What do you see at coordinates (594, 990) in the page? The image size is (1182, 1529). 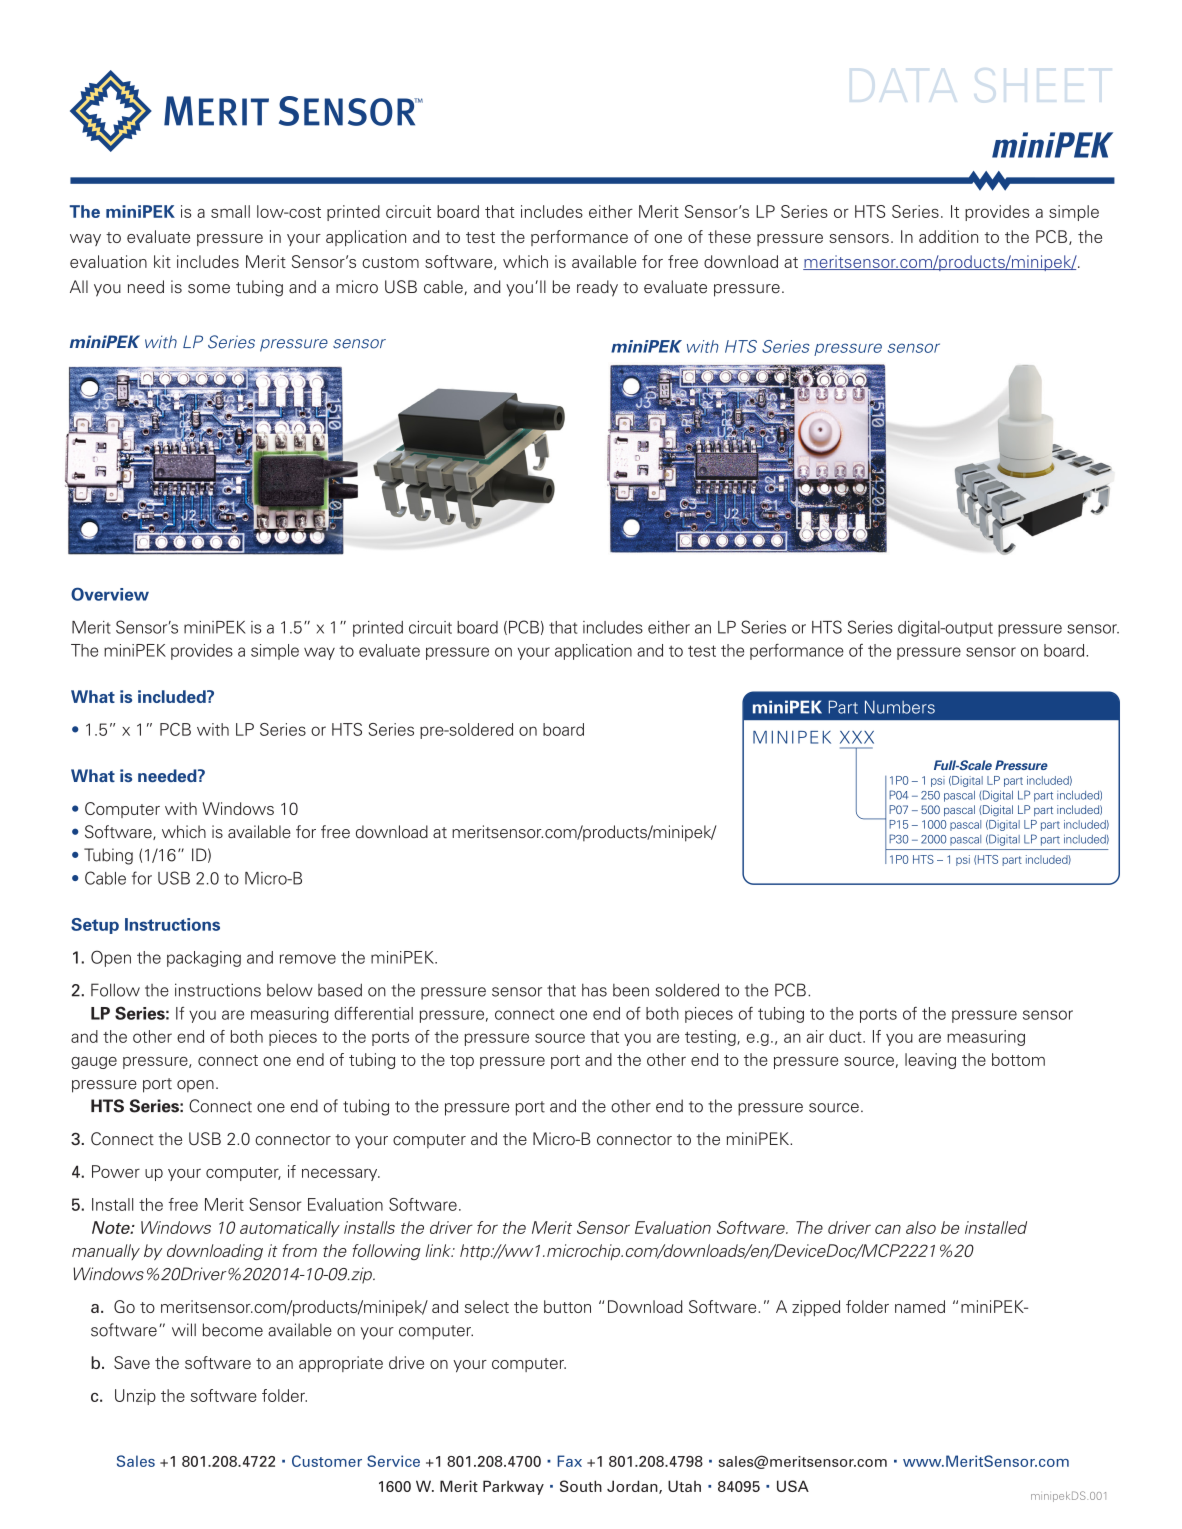 I see `has` at bounding box center [594, 990].
